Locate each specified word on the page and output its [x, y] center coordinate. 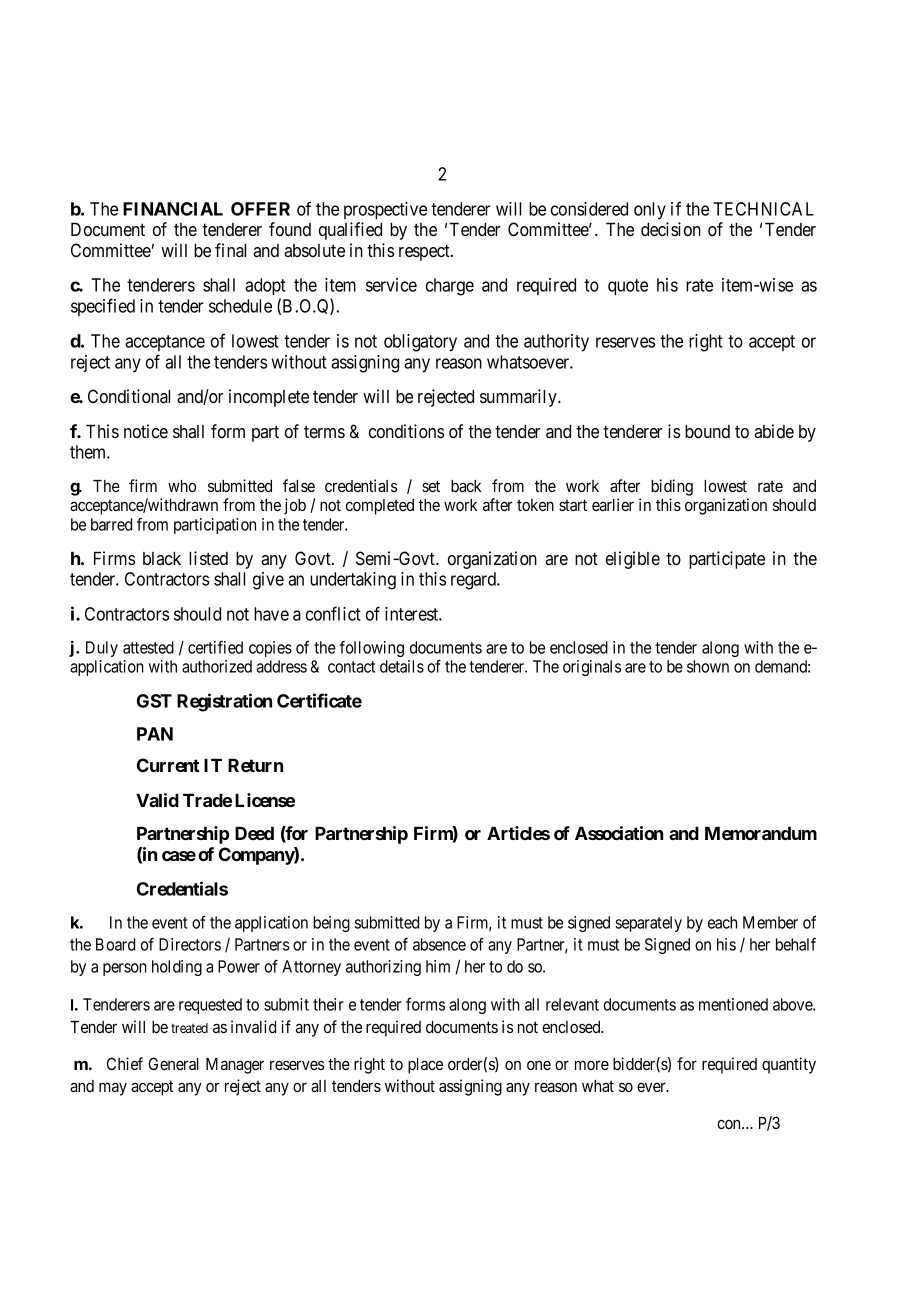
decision [671, 229]
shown [708, 666]
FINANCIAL [173, 209]
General [173, 1063]
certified [215, 647]
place [425, 1066]
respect [425, 252]
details [402, 666]
